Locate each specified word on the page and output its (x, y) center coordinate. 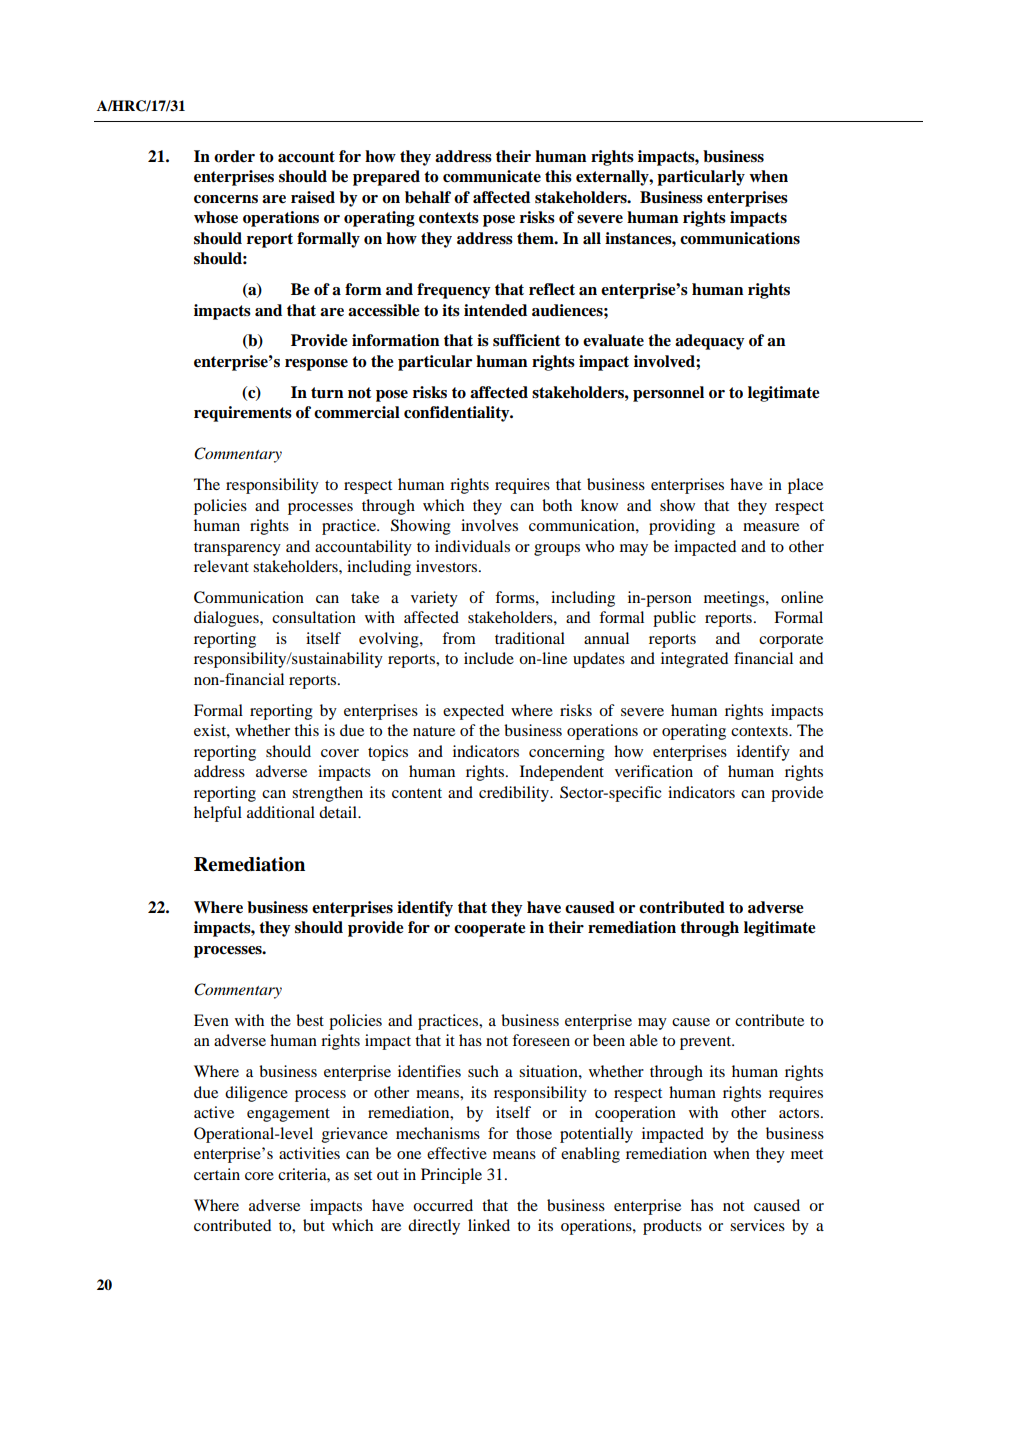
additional (281, 812)
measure (771, 527)
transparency (237, 549)
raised (313, 197)
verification (654, 771)
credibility (515, 794)
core (259, 1176)
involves (489, 525)
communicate (492, 176)
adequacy (710, 342)
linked (489, 1225)
